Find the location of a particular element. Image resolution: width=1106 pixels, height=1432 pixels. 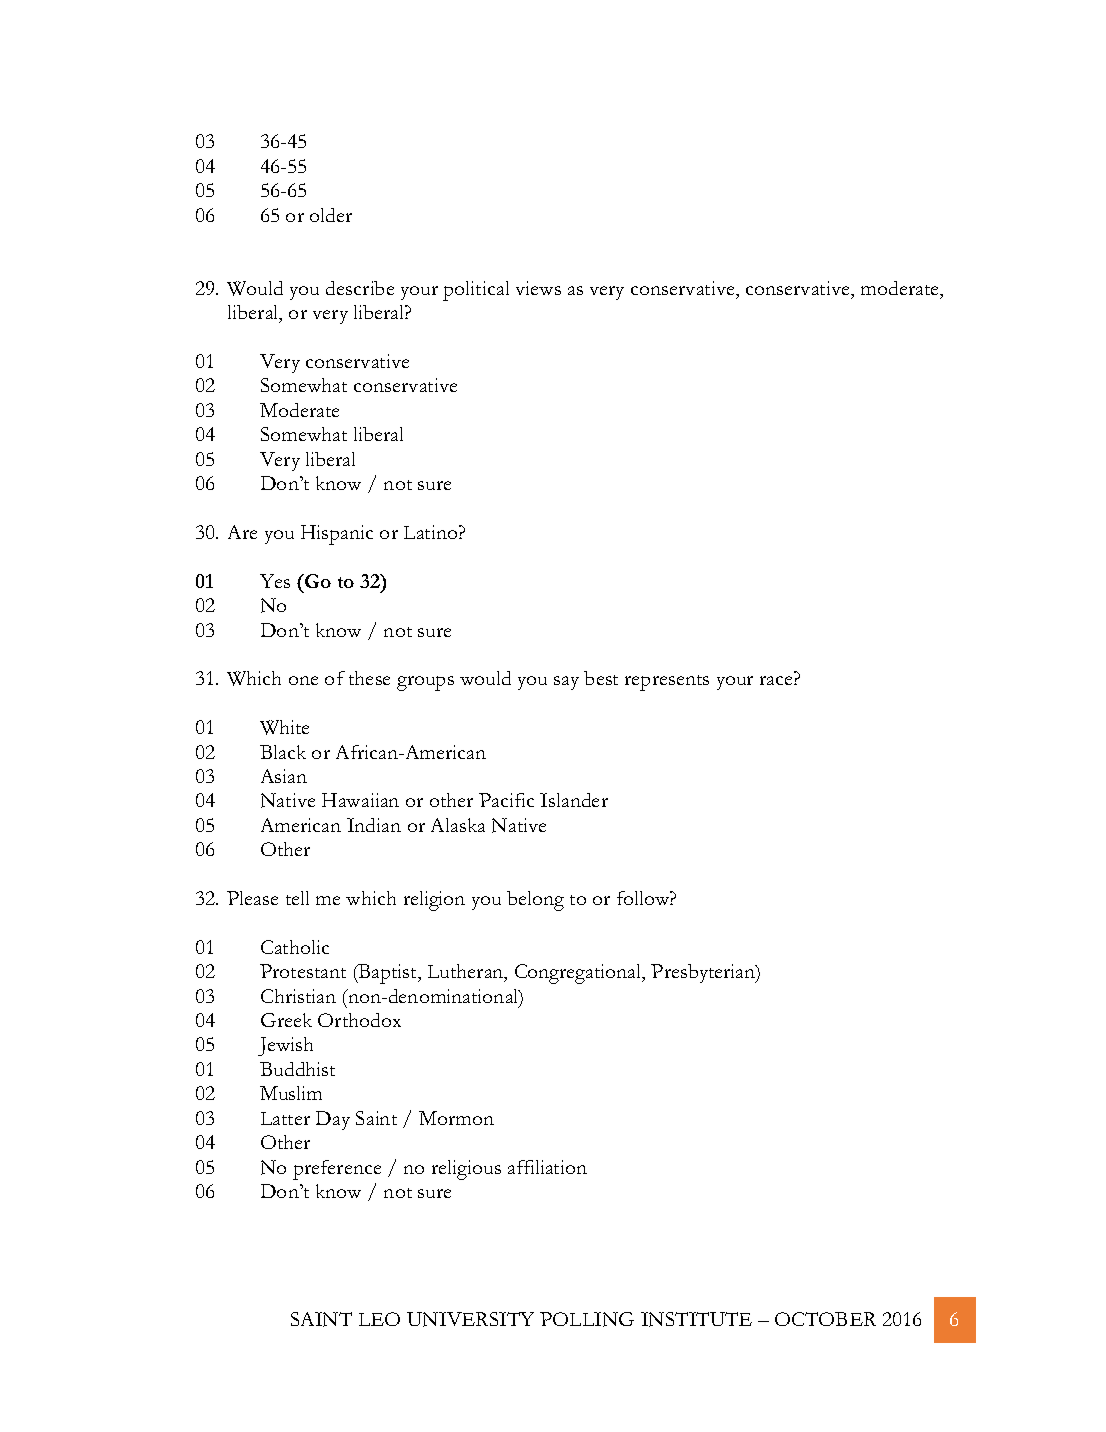

Congregational is located at coordinates (579, 974).
